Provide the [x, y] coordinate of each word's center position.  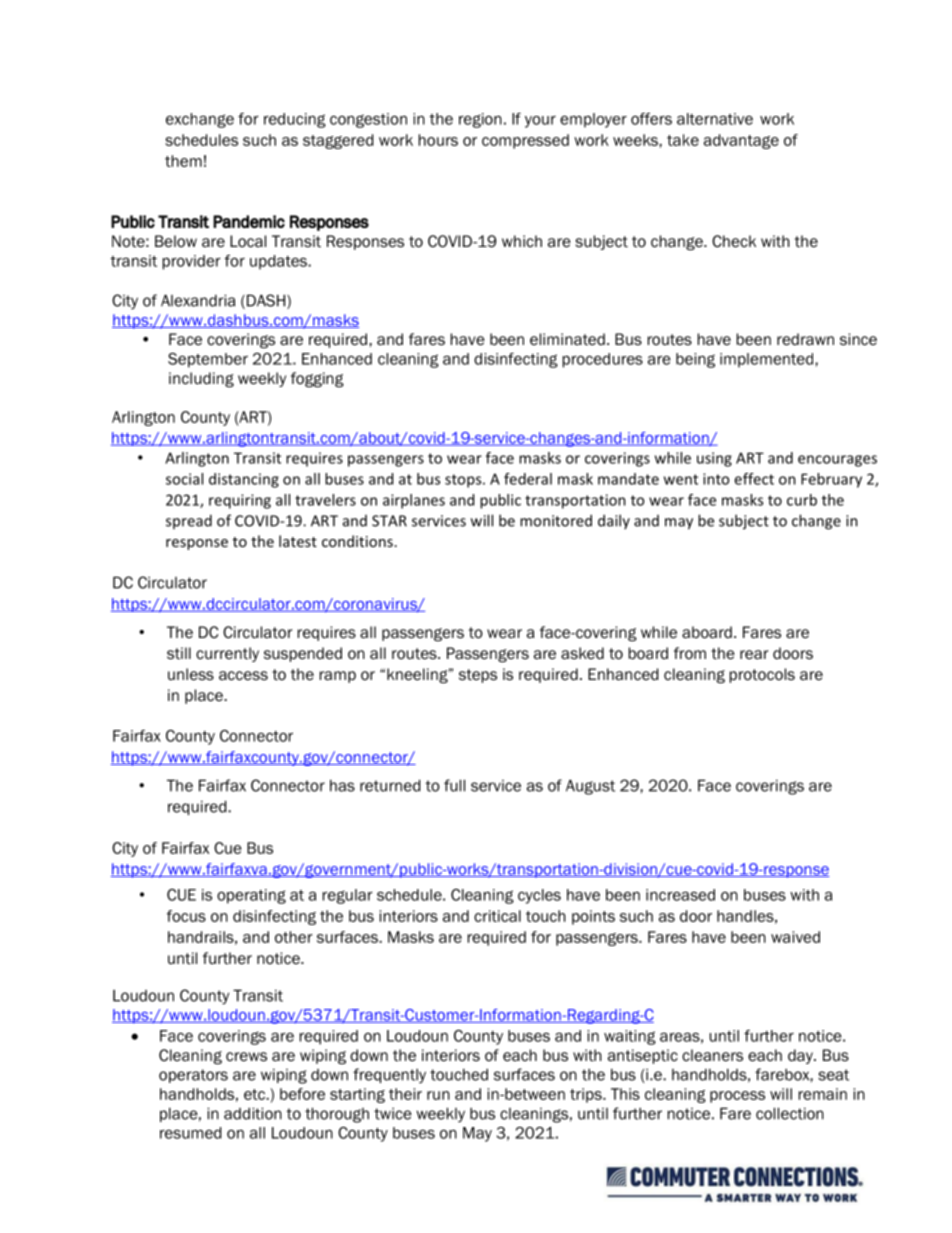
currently [227, 654]
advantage [741, 141]
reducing [295, 120]
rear [754, 655]
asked [582, 653]
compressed [525, 141]
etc [256, 1094]
